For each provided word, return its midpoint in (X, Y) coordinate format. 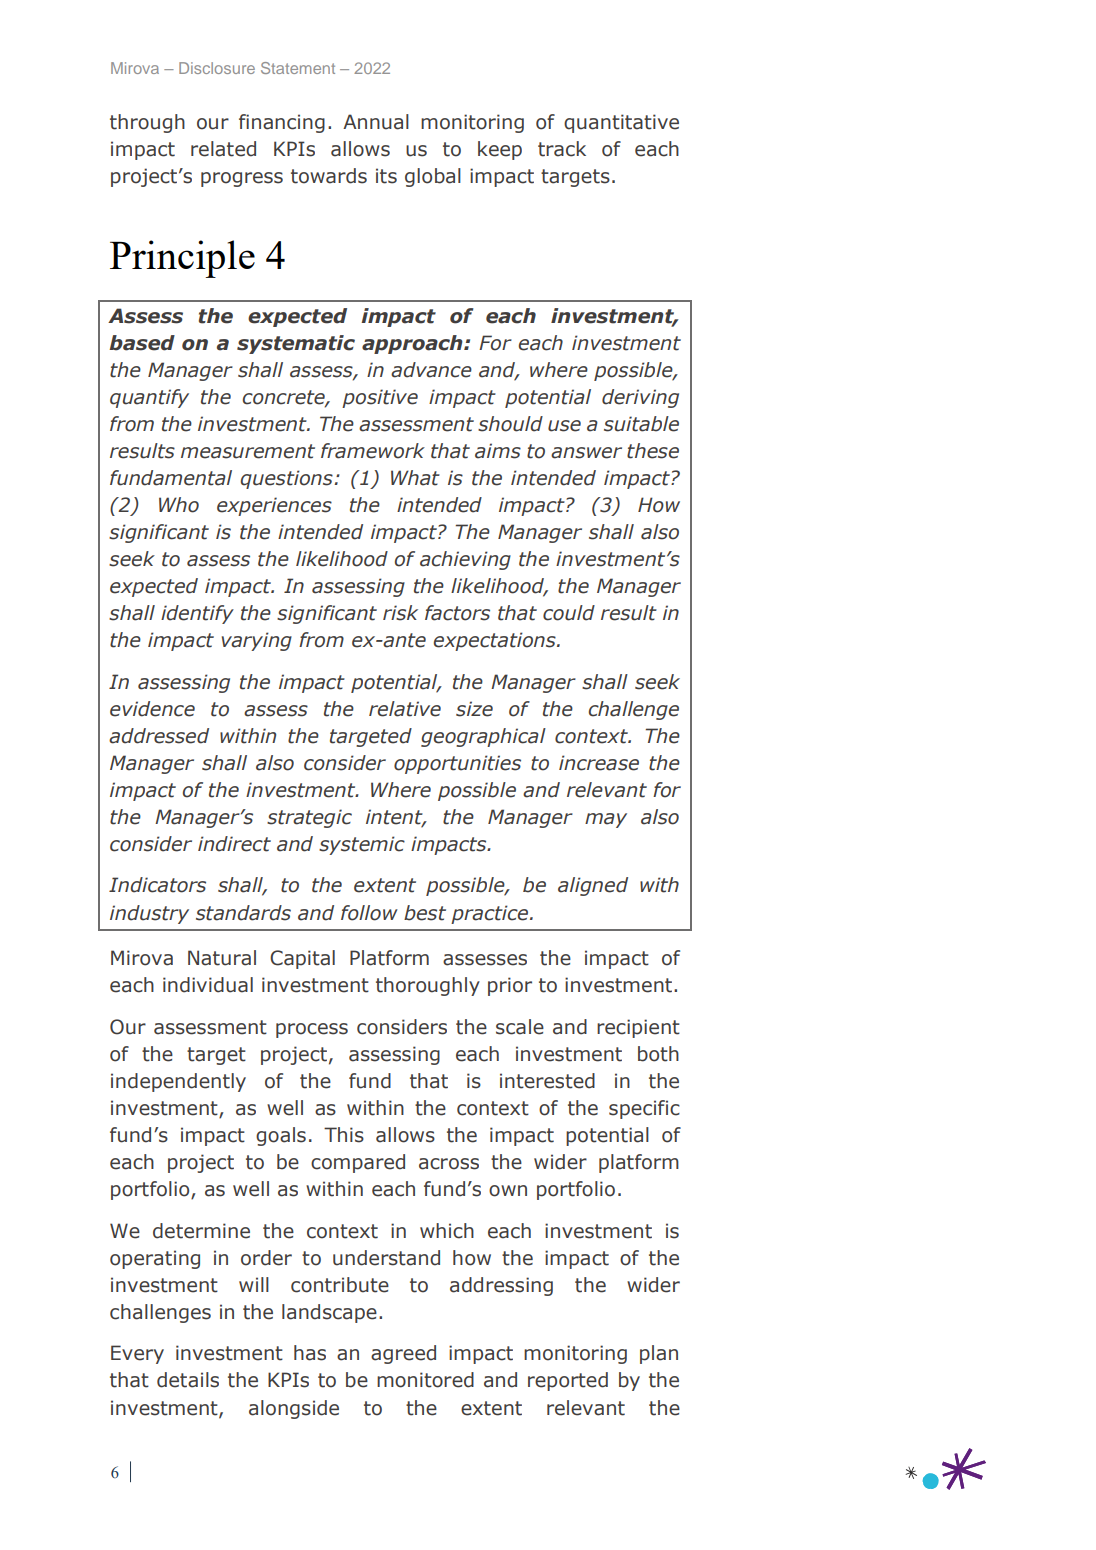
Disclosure (217, 68)
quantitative (621, 123)
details (188, 1380)
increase (599, 763)
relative (405, 709)
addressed (159, 736)
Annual (376, 122)
